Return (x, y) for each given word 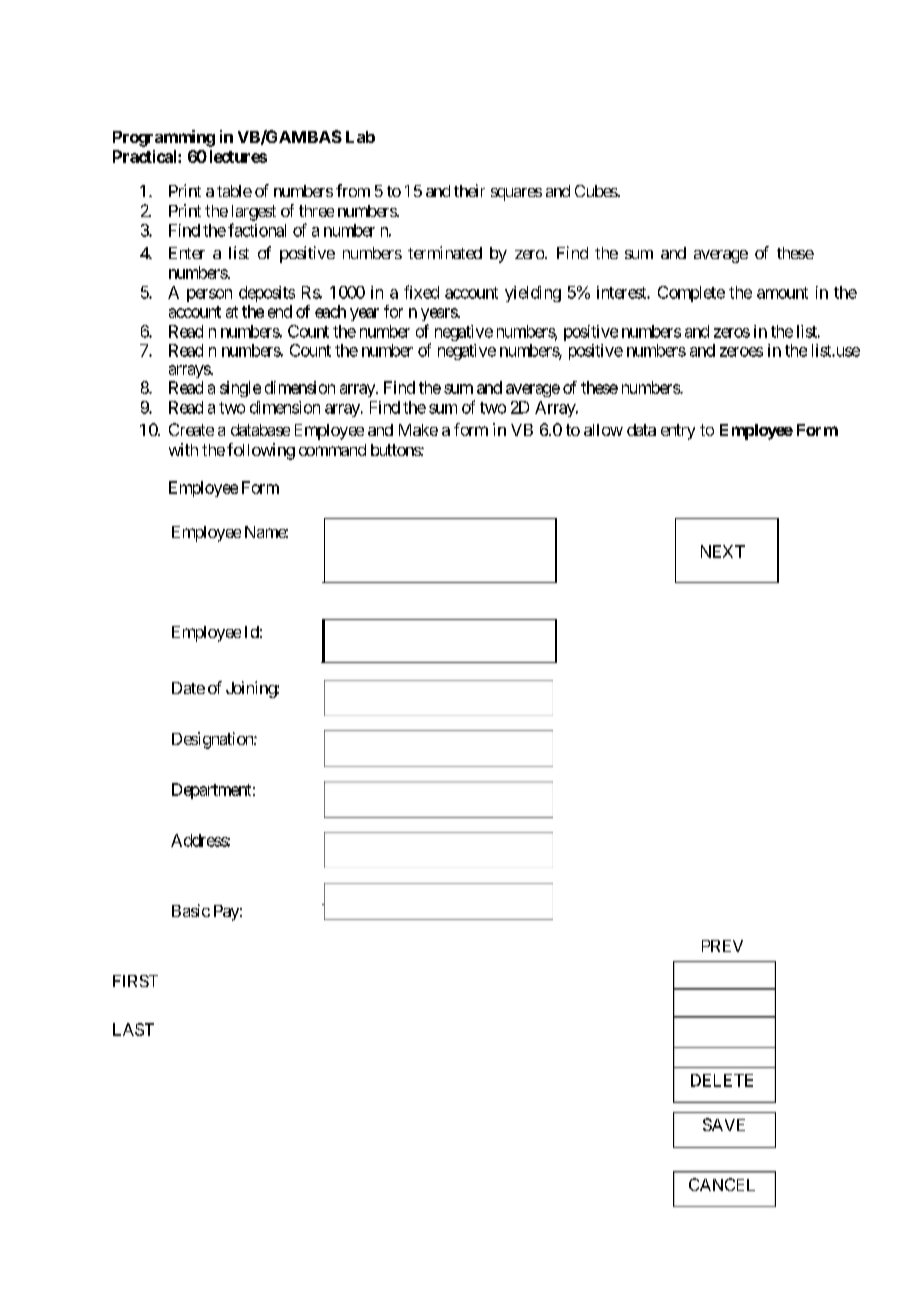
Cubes (596, 191)
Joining (252, 689)
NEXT (723, 551)
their (469, 190)
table (234, 191)
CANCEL (722, 1184)
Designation (213, 740)
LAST (133, 1029)
